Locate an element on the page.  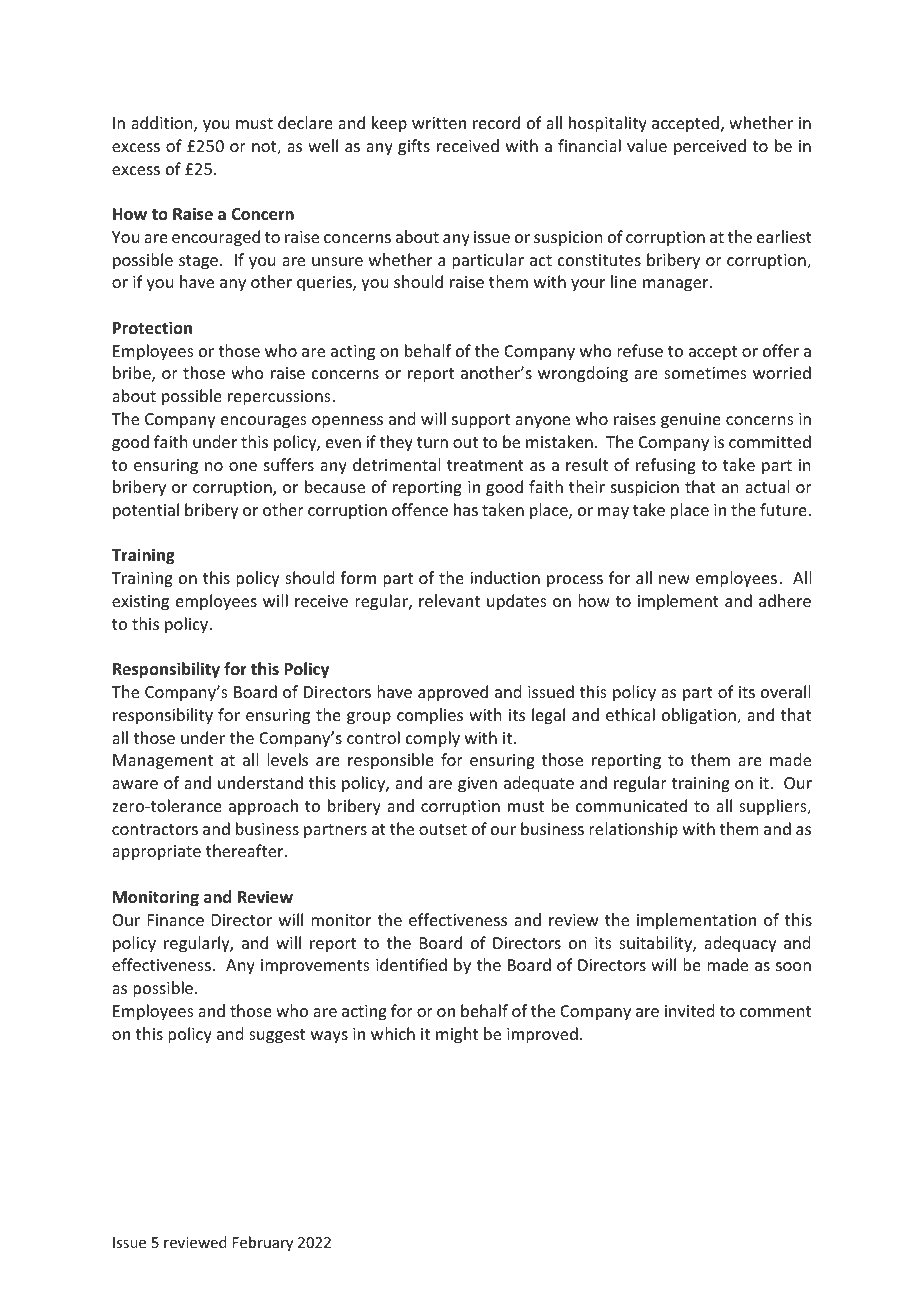
perceived is located at coordinates (710, 147).
